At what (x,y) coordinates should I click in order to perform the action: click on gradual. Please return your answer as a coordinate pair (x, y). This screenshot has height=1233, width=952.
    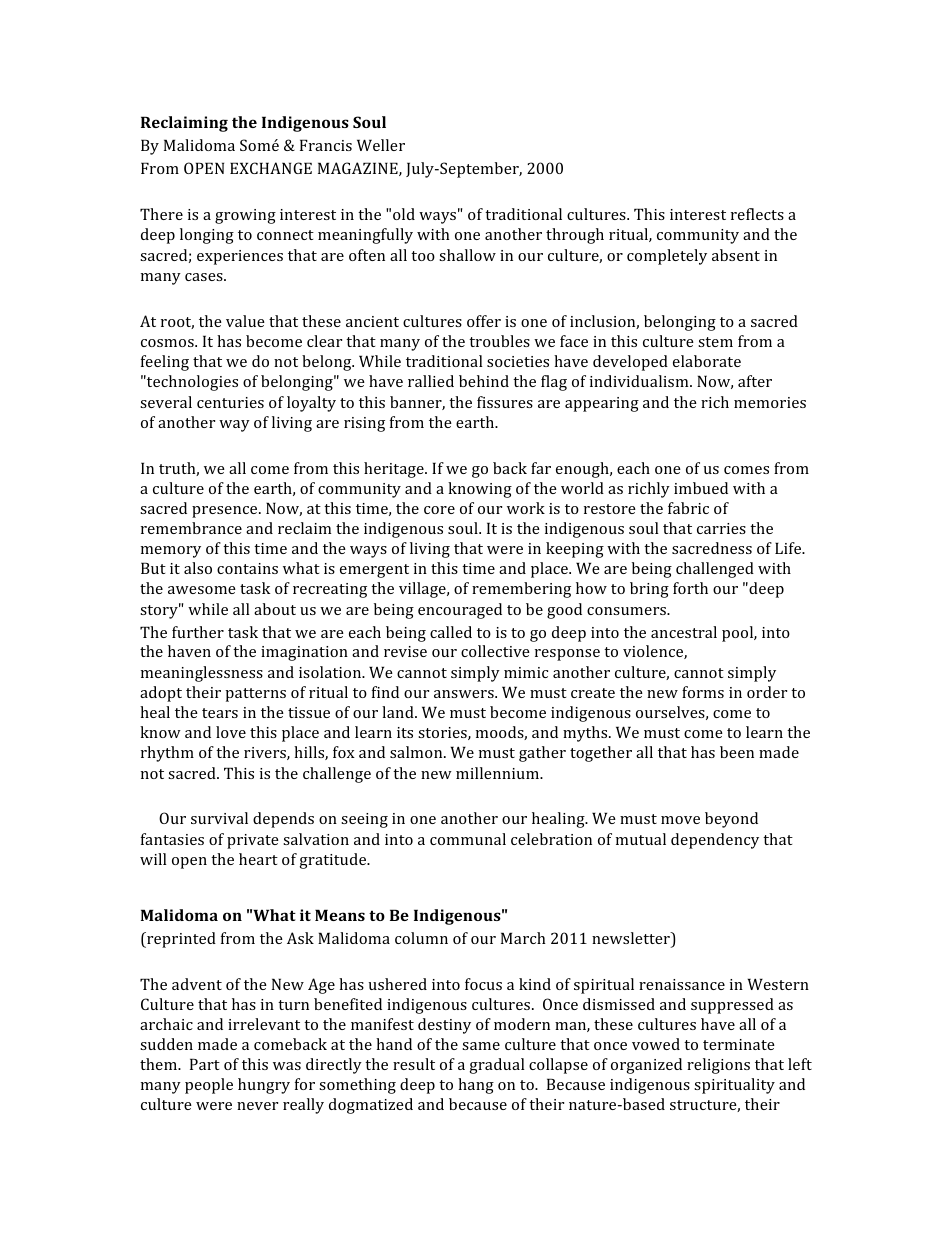
    Looking at the image, I should click on (497, 1066).
